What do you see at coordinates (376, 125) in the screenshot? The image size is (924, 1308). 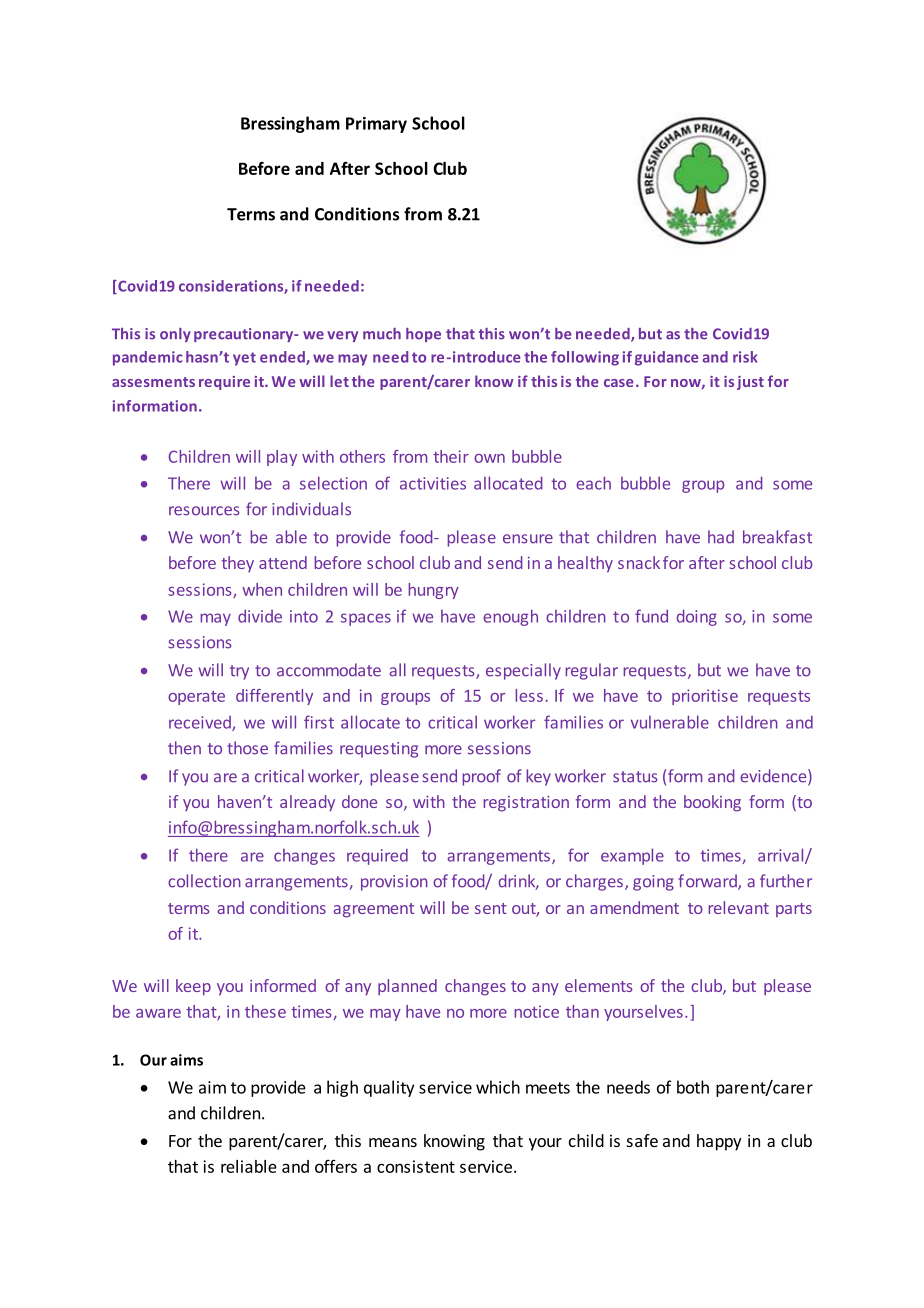 I see `Primary` at bounding box center [376, 125].
